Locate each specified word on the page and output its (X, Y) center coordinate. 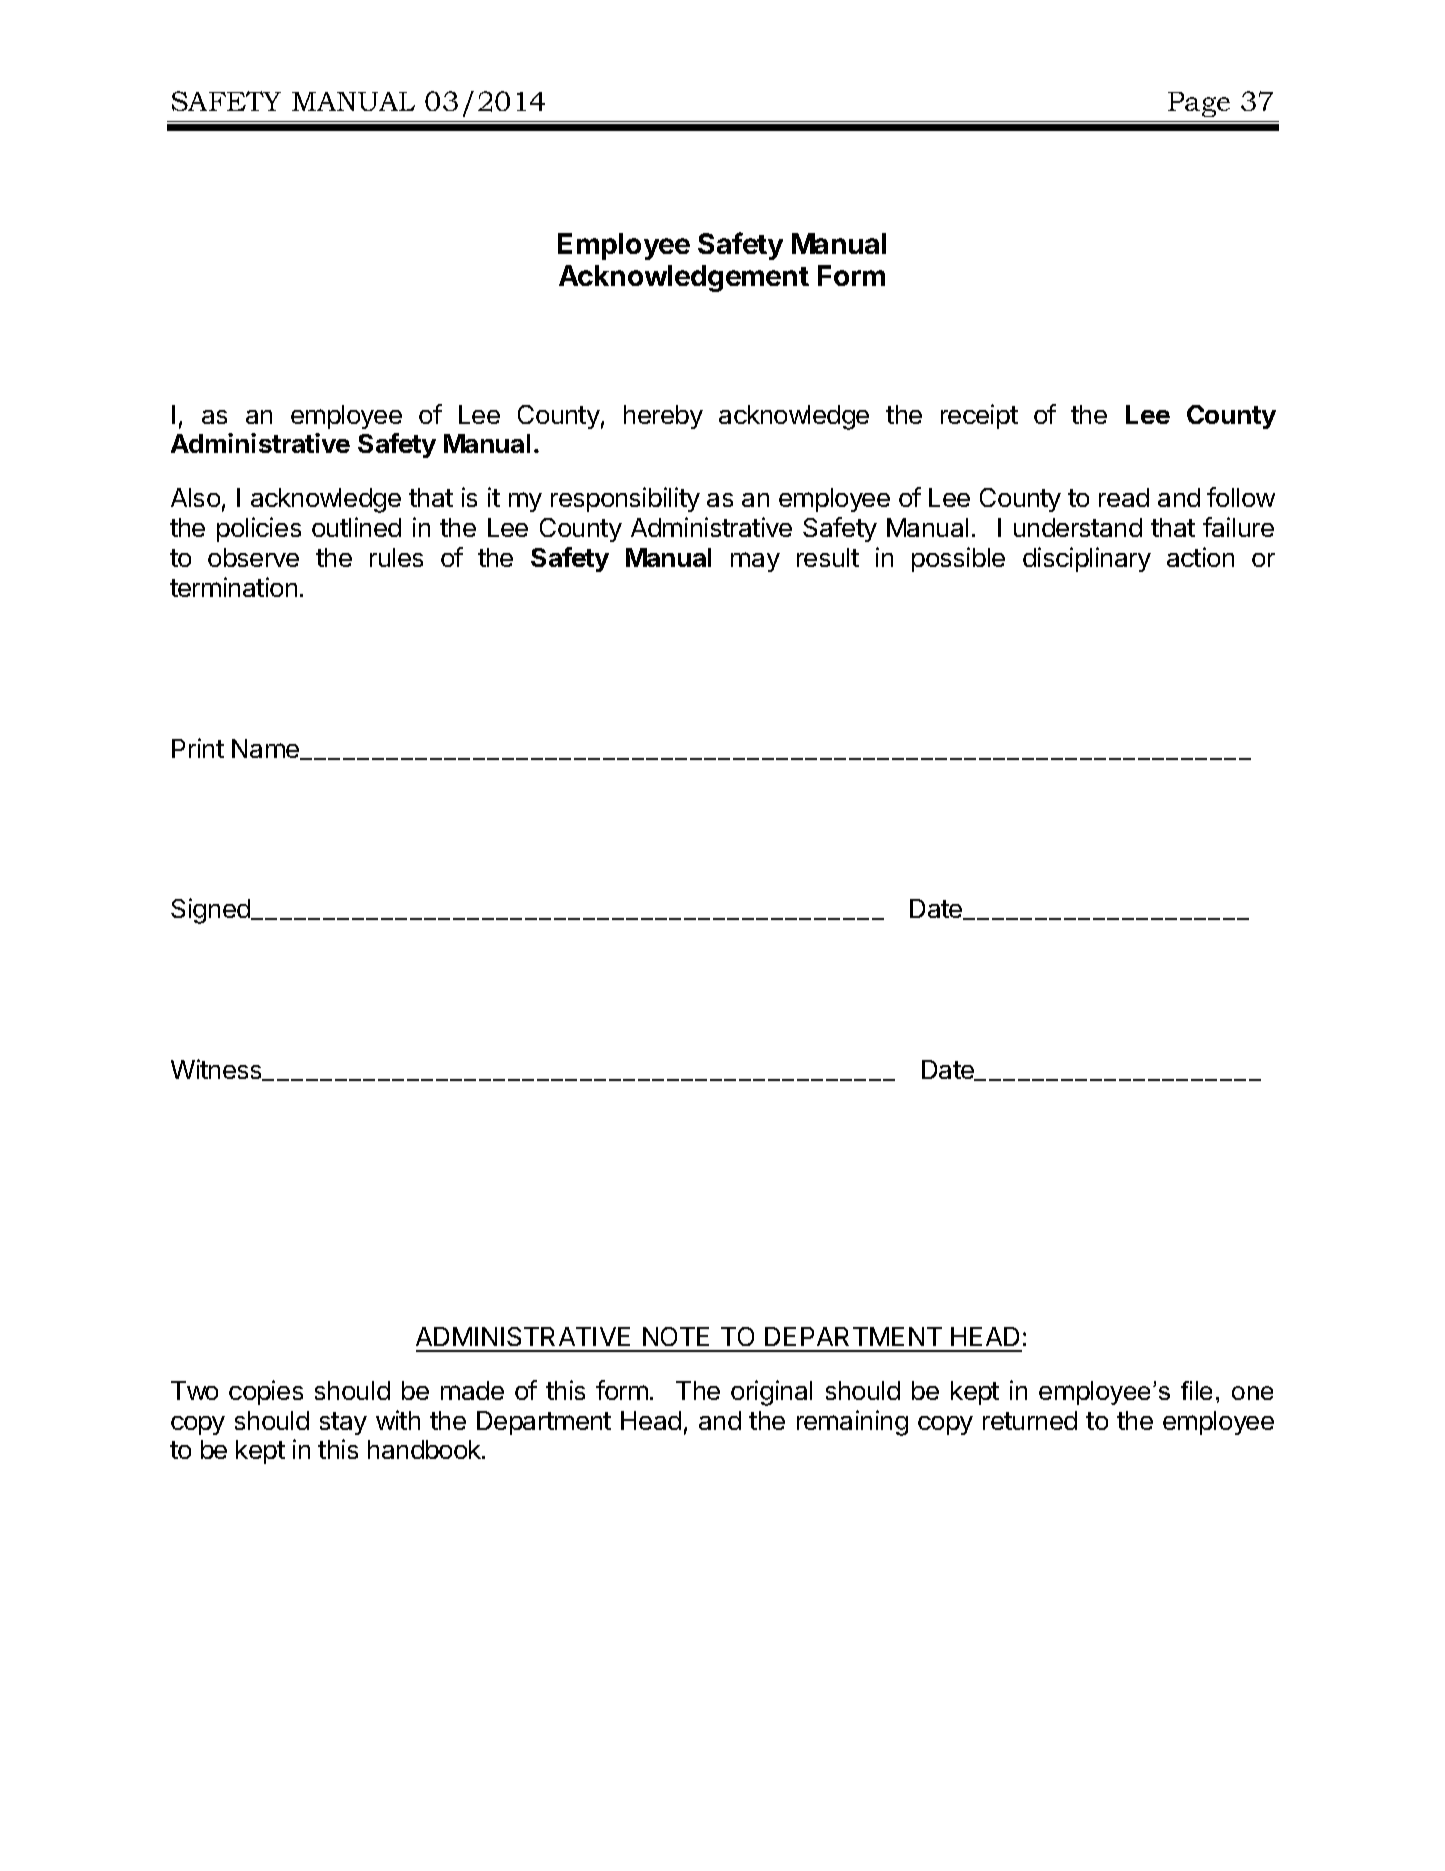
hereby (663, 417)
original (771, 1393)
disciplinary (1087, 559)
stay (343, 1423)
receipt (979, 416)
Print (198, 748)
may (755, 562)
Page (1199, 104)
